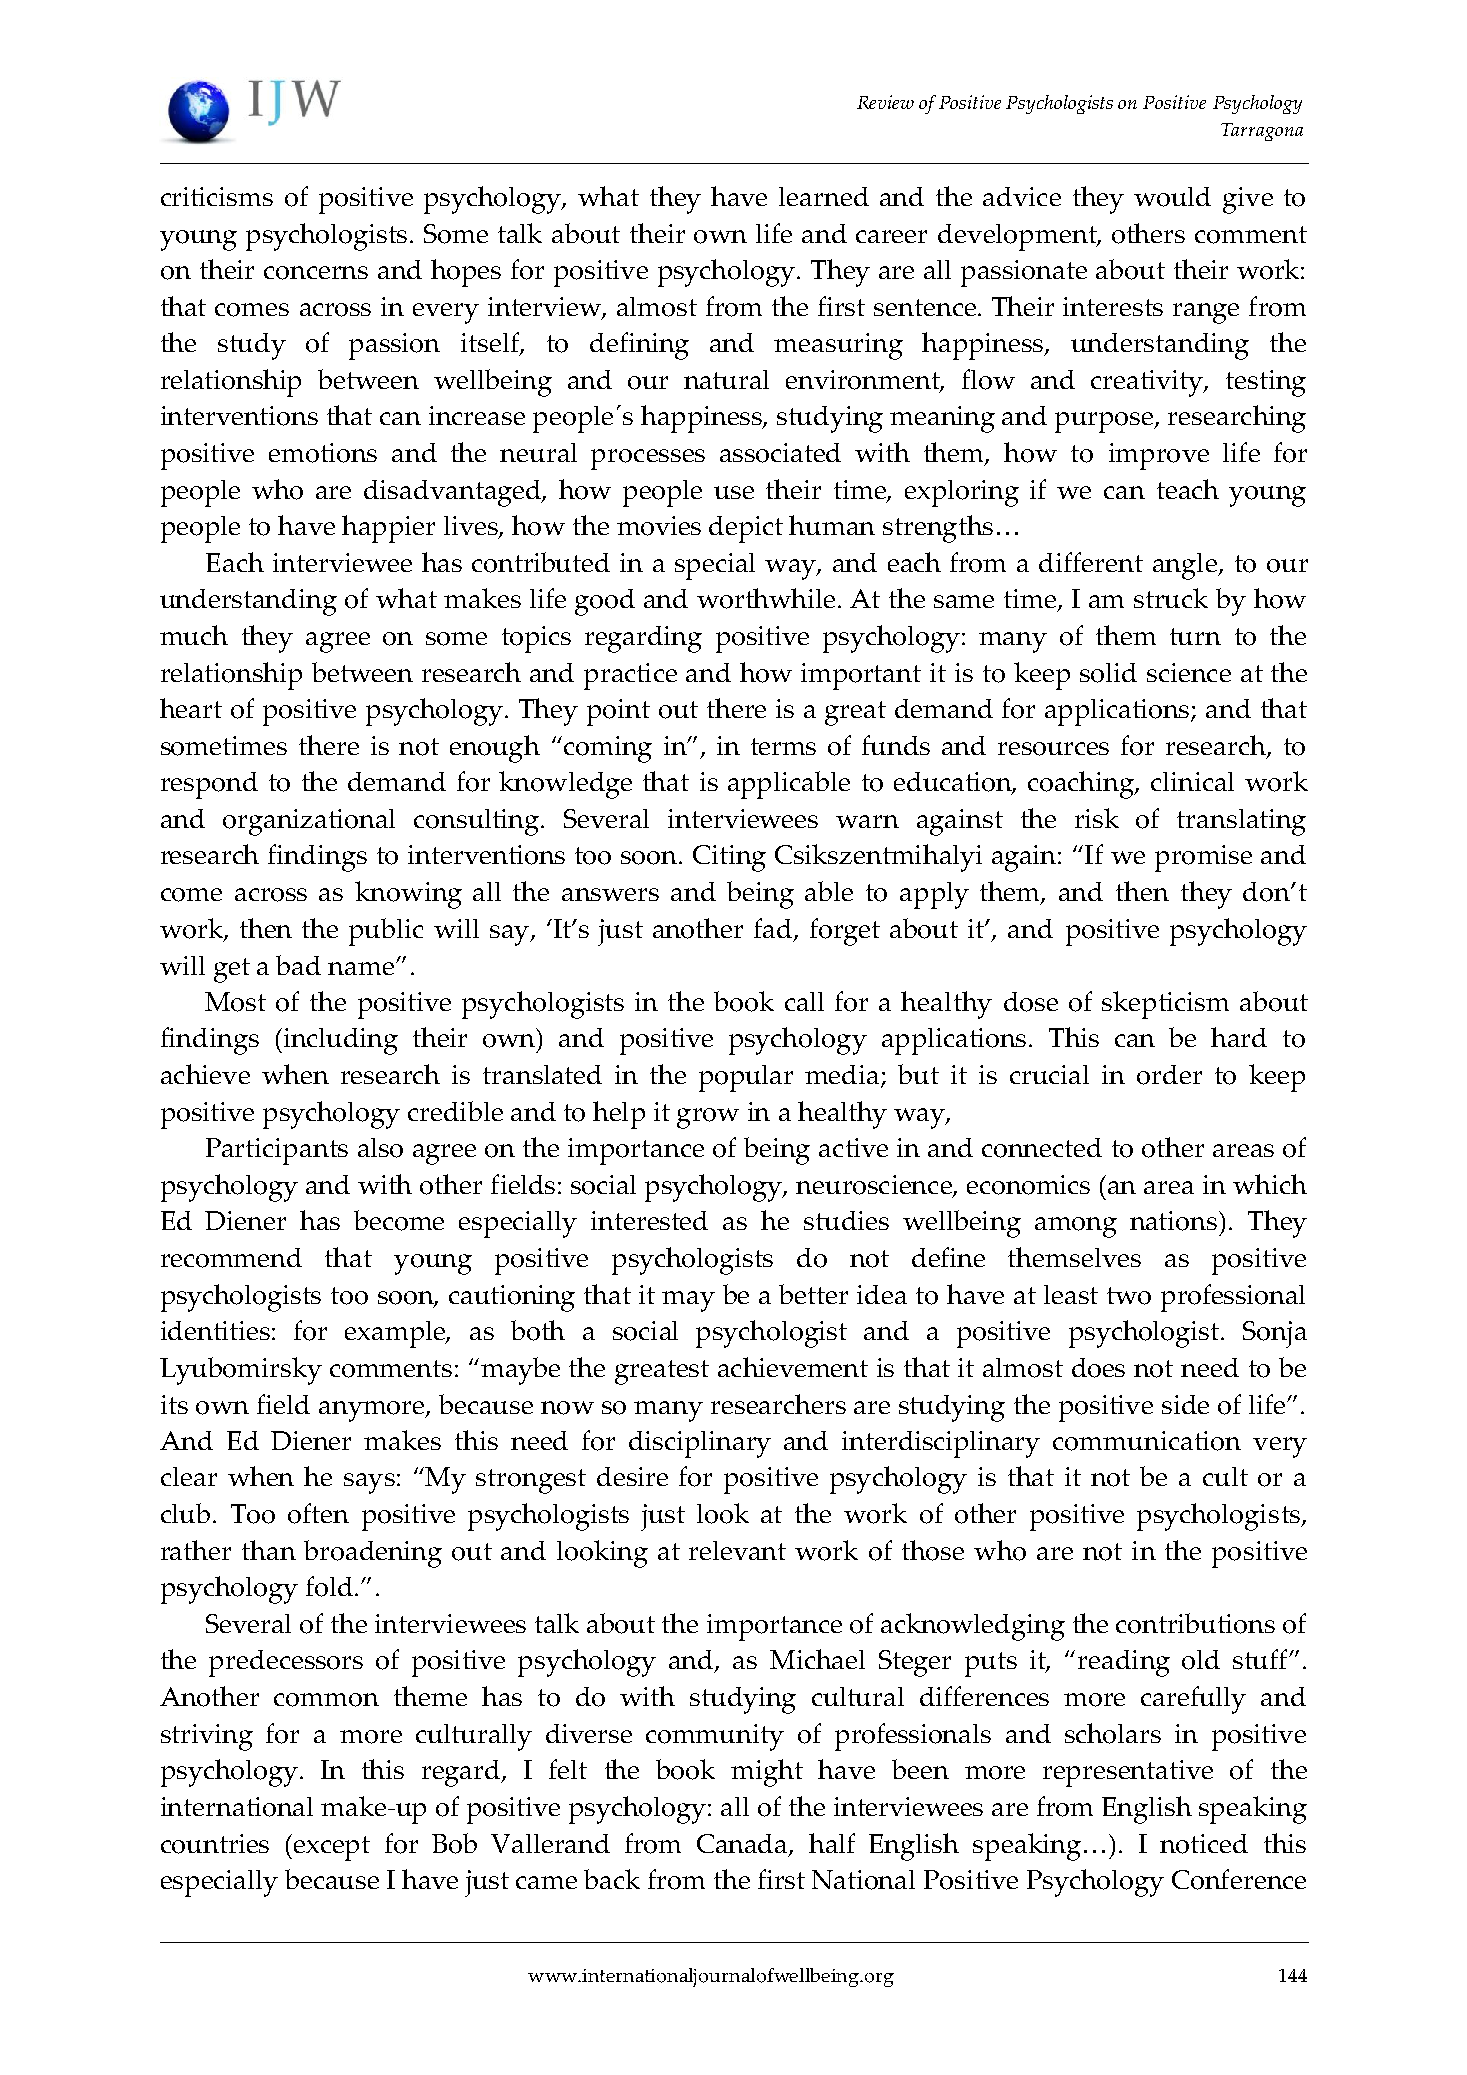  I want to click on heart, so click(191, 708).
